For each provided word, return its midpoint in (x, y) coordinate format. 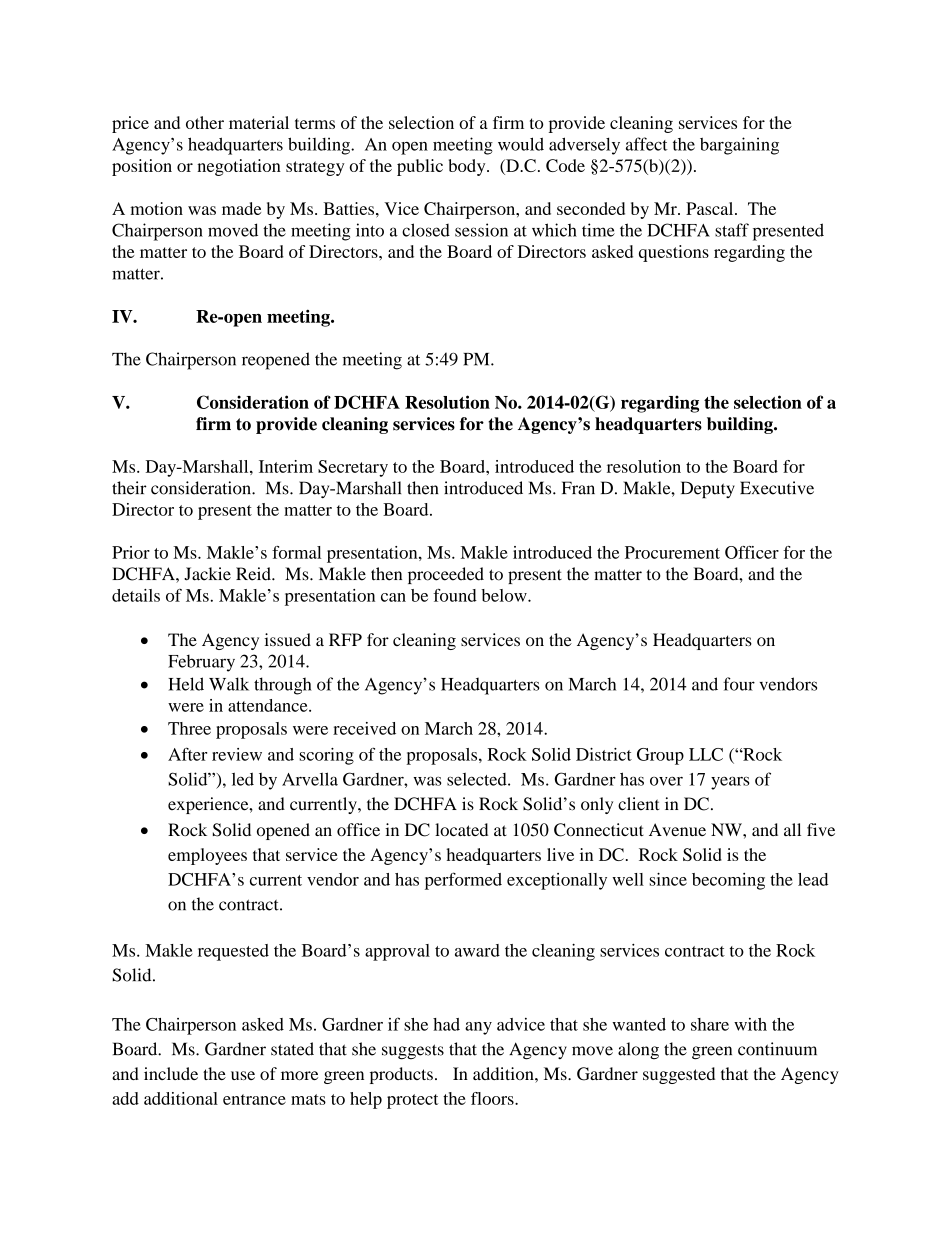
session (481, 230)
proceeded (446, 575)
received (364, 728)
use (243, 1075)
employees (207, 856)
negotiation (239, 167)
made (241, 208)
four (739, 684)
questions (674, 253)
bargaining (739, 146)
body (468, 167)
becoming (728, 881)
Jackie (207, 574)
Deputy (708, 489)
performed (463, 881)
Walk (229, 684)
